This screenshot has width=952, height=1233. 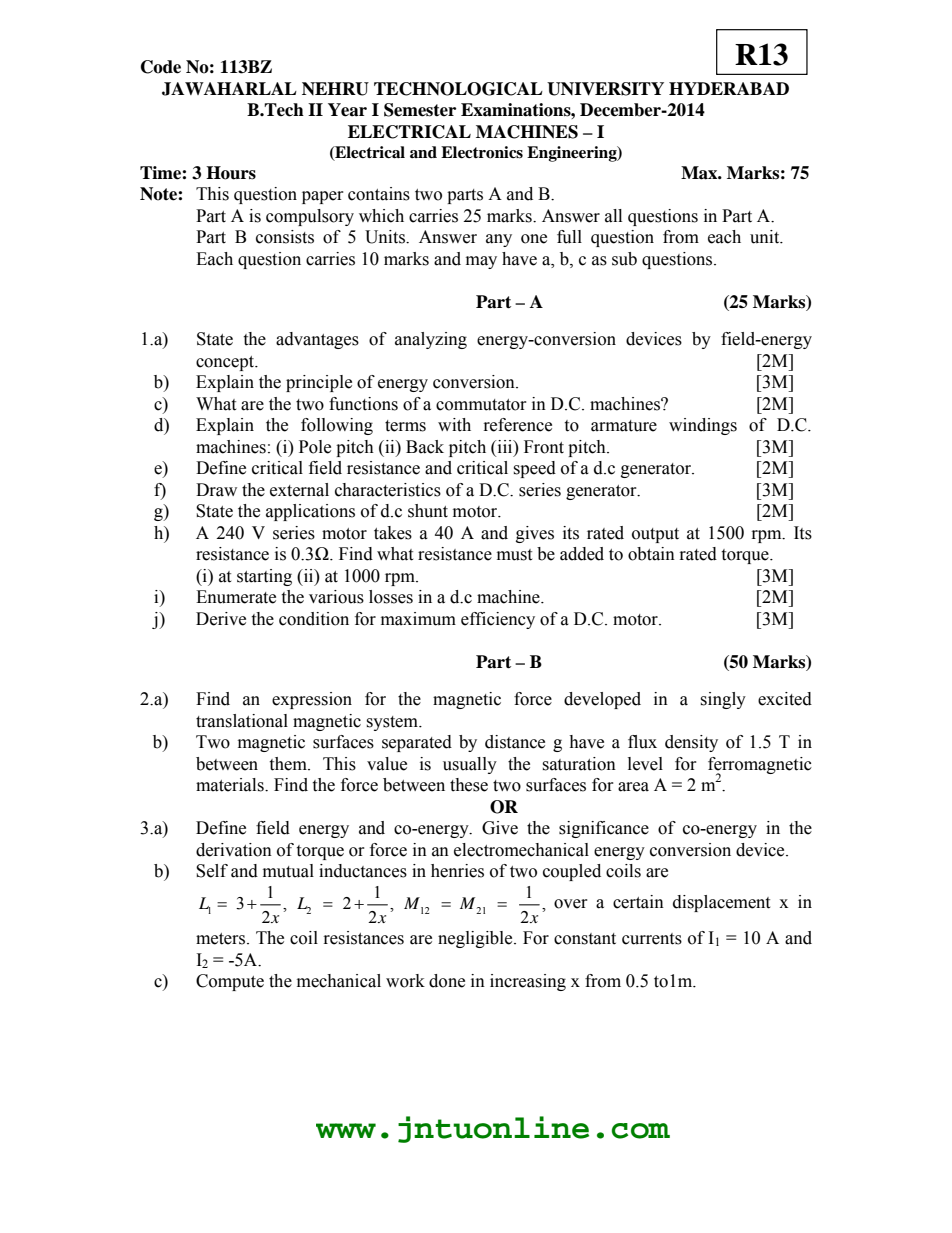 What do you see at coordinates (476, 939) in the screenshot?
I see `negligible` at bounding box center [476, 939].
